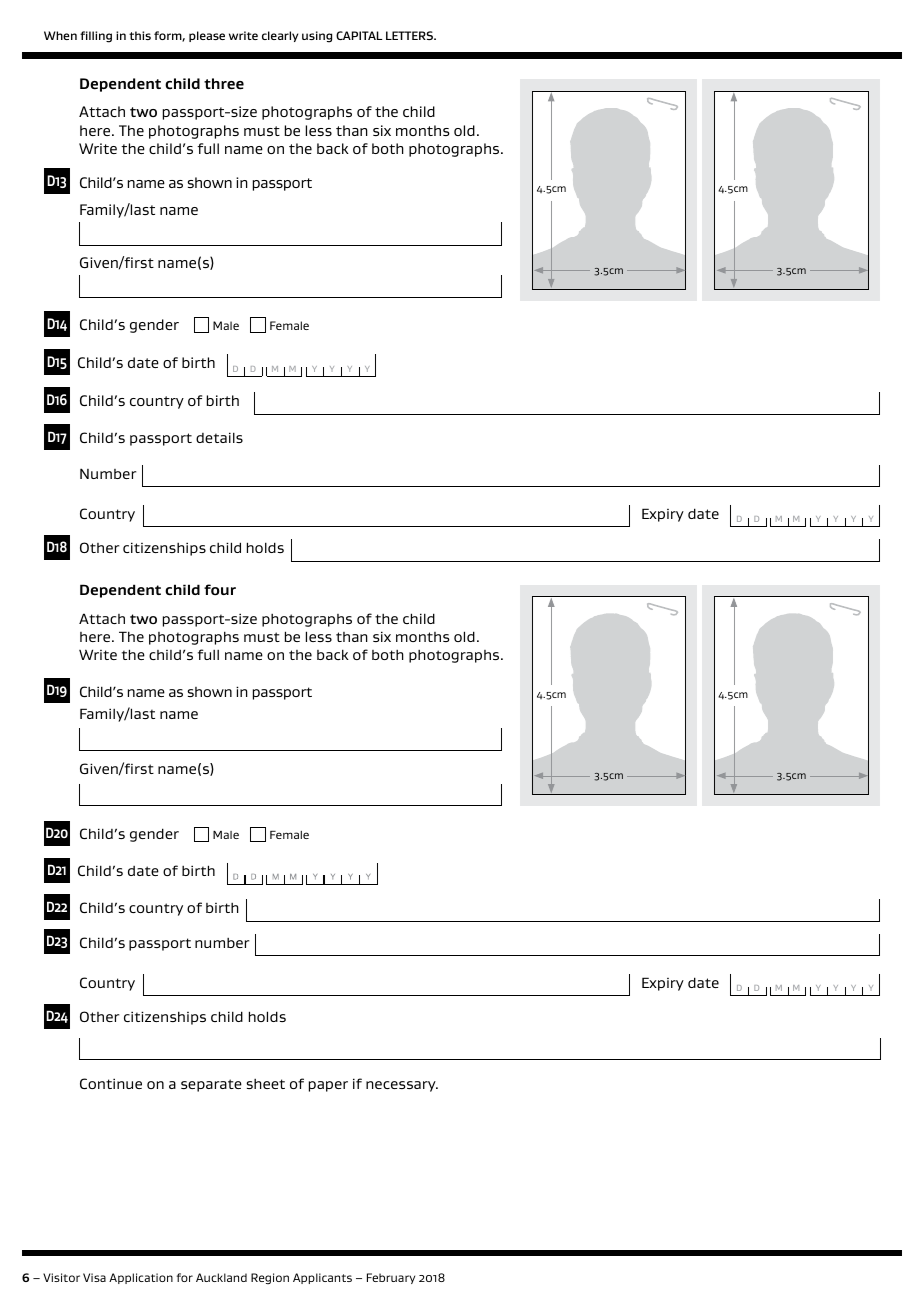 Image resolution: width=924 pixels, height=1308 pixels. What do you see at coordinates (211, 1085) in the screenshot?
I see `separate` at bounding box center [211, 1085].
